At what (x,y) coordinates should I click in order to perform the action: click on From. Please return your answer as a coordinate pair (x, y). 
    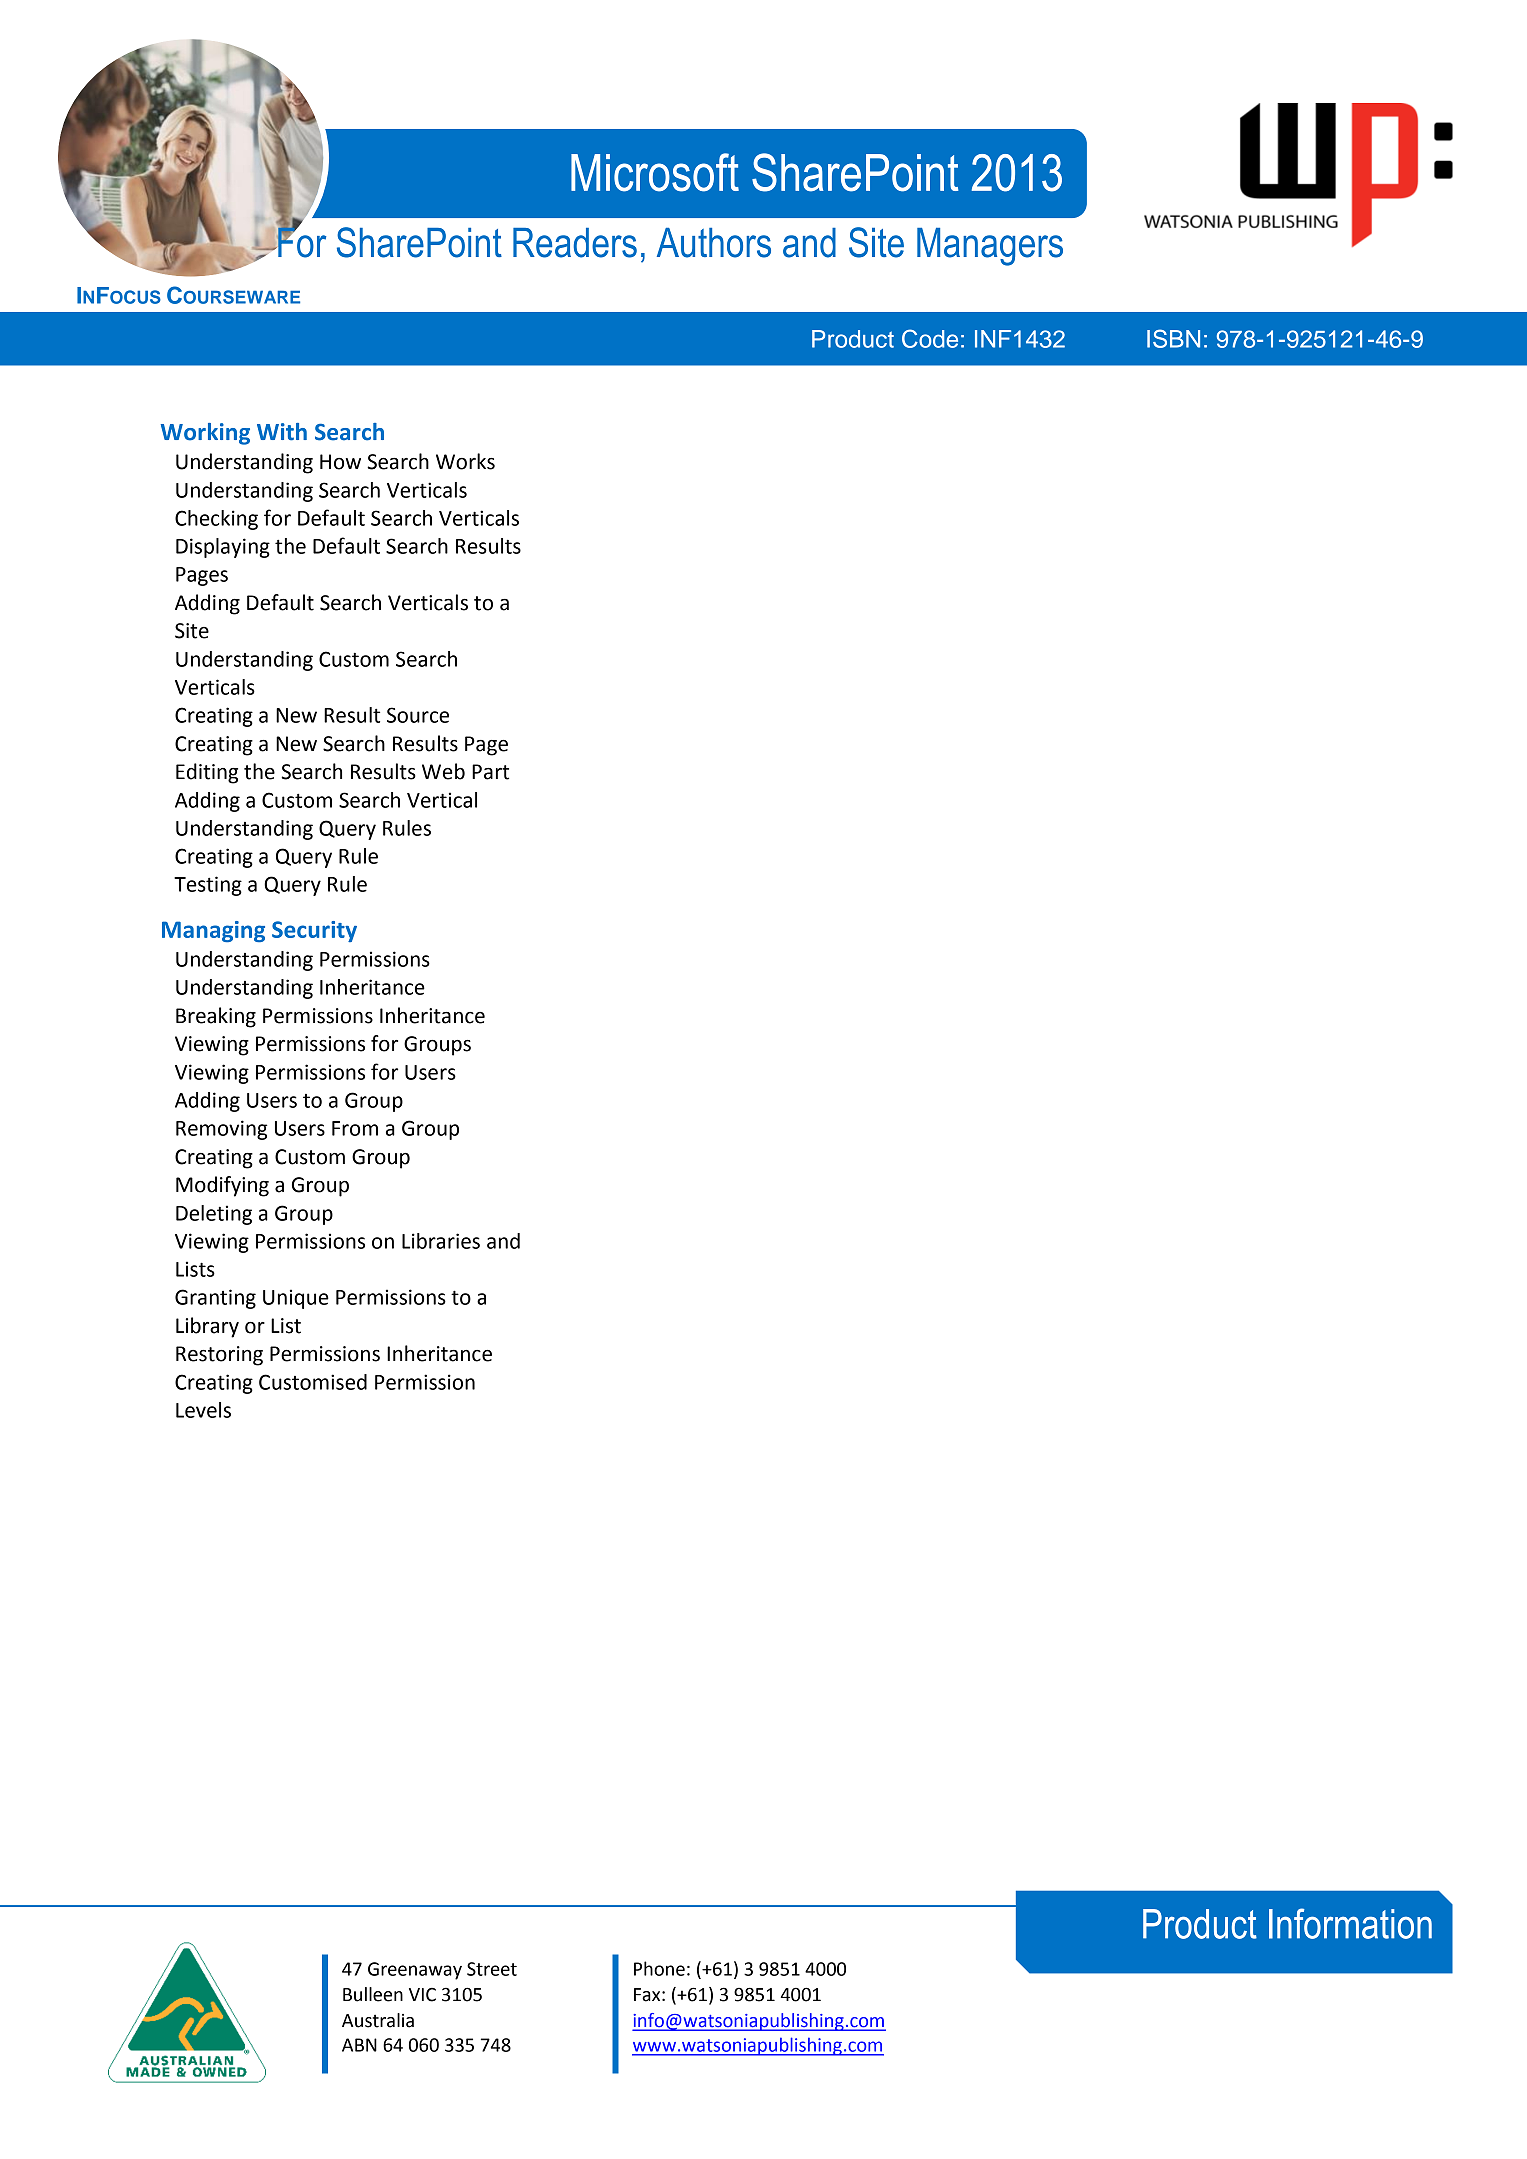
    Looking at the image, I should click on (355, 1128).
